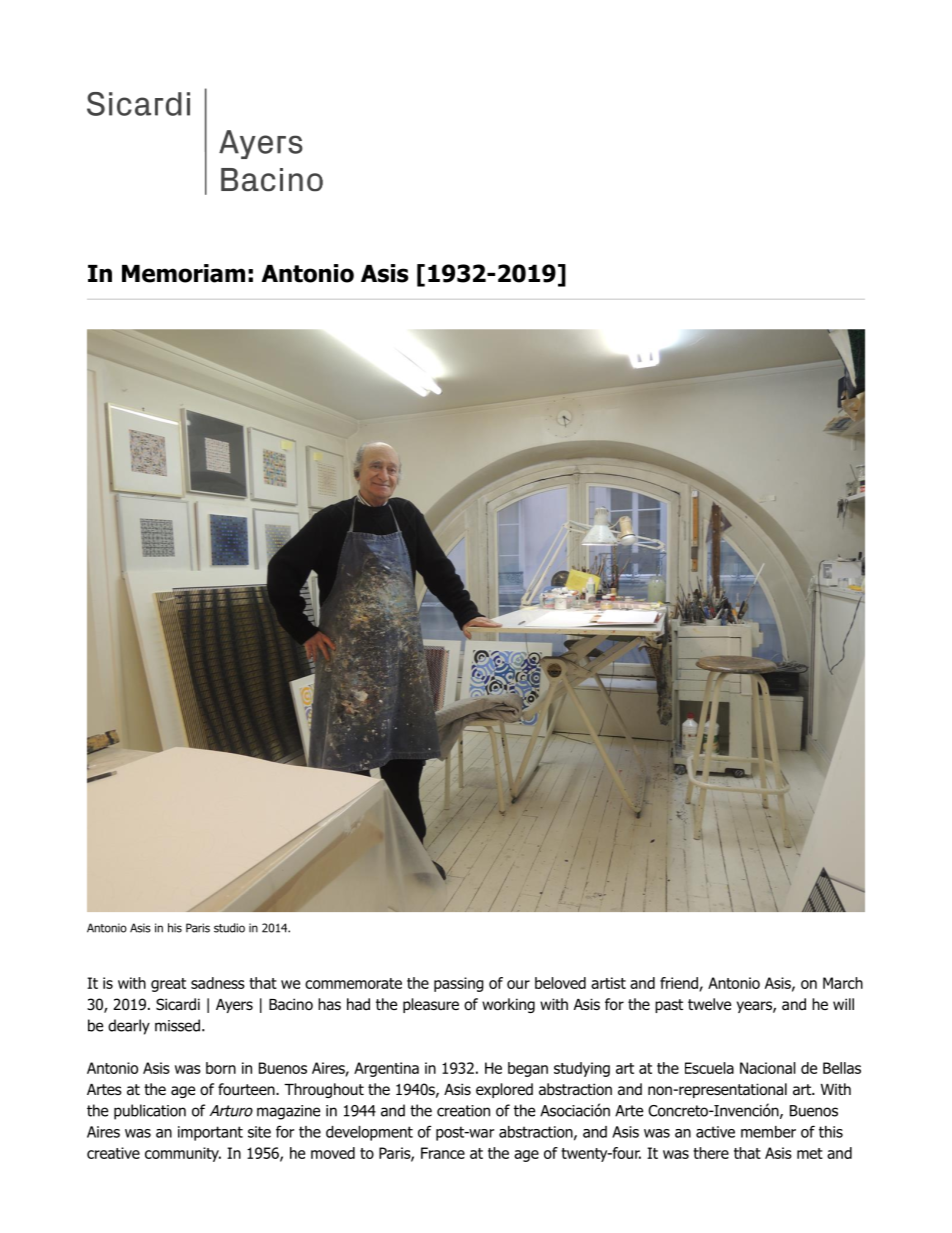 The image size is (952, 1233). What do you see at coordinates (210, 1133) in the document?
I see `important` at bounding box center [210, 1133].
